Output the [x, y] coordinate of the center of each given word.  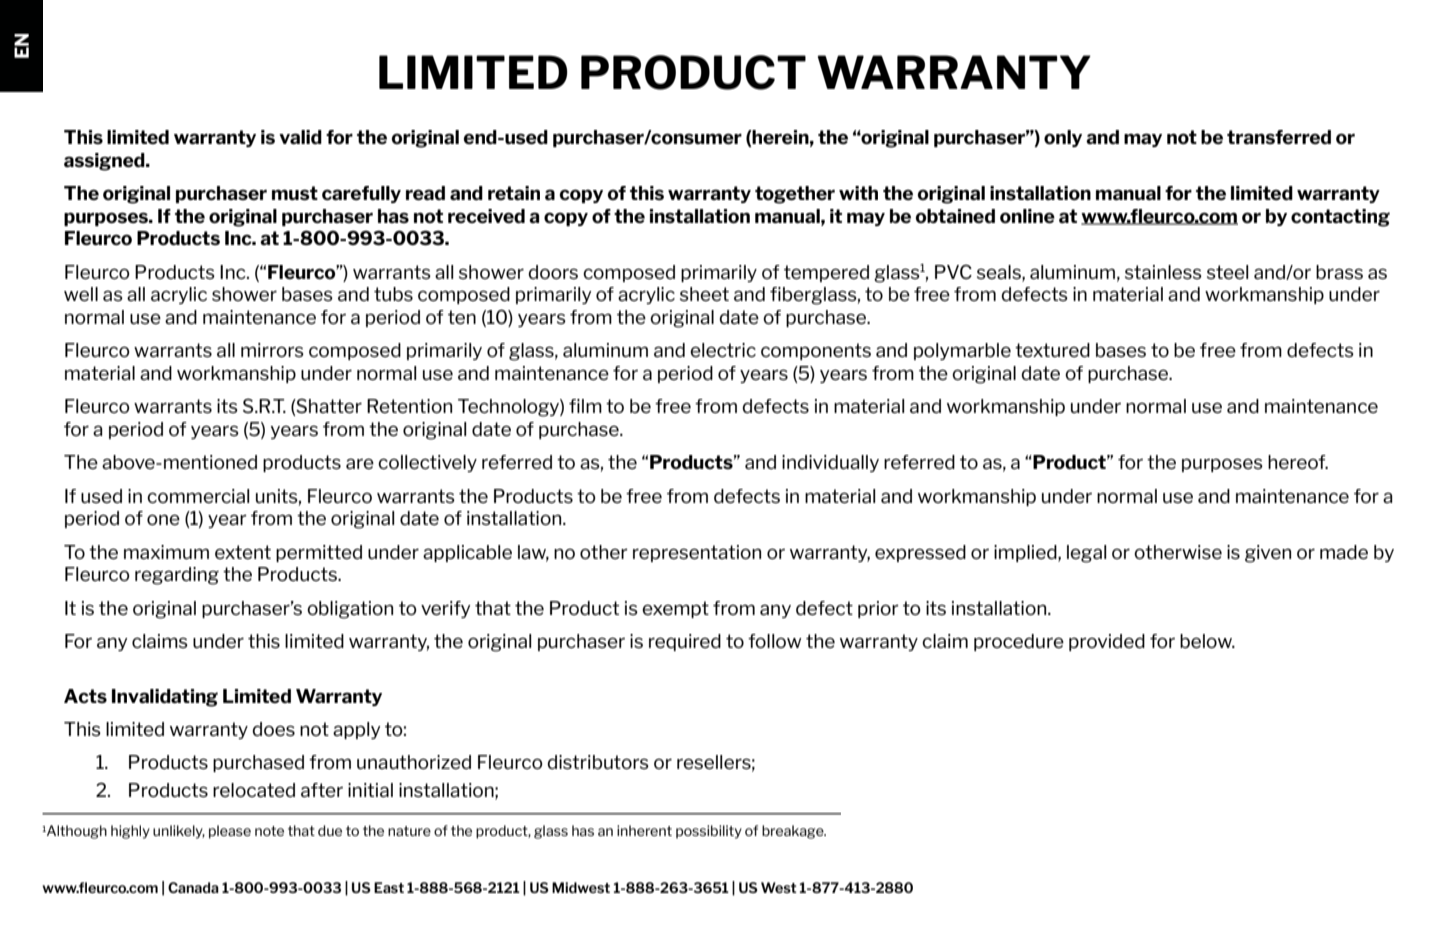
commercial [198, 496]
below [1207, 641]
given [1268, 554]
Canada [193, 887]
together [795, 195]
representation [697, 553]
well [81, 294]
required [685, 642]
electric [723, 350]
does [273, 729]
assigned [105, 162]
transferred [1279, 137]
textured [1052, 350]
